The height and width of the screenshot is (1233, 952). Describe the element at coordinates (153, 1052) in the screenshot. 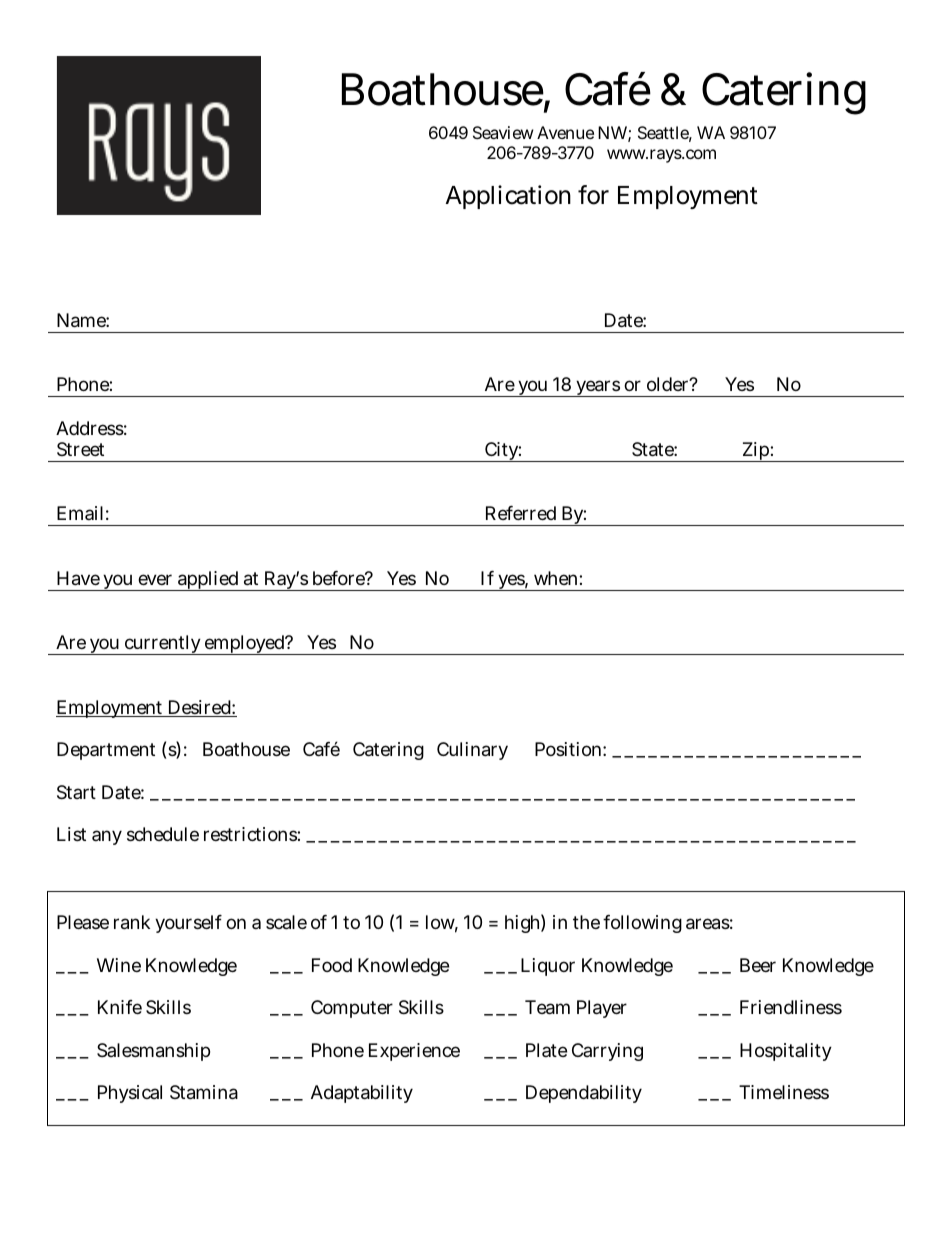

I see `Salesmanship` at that location.
